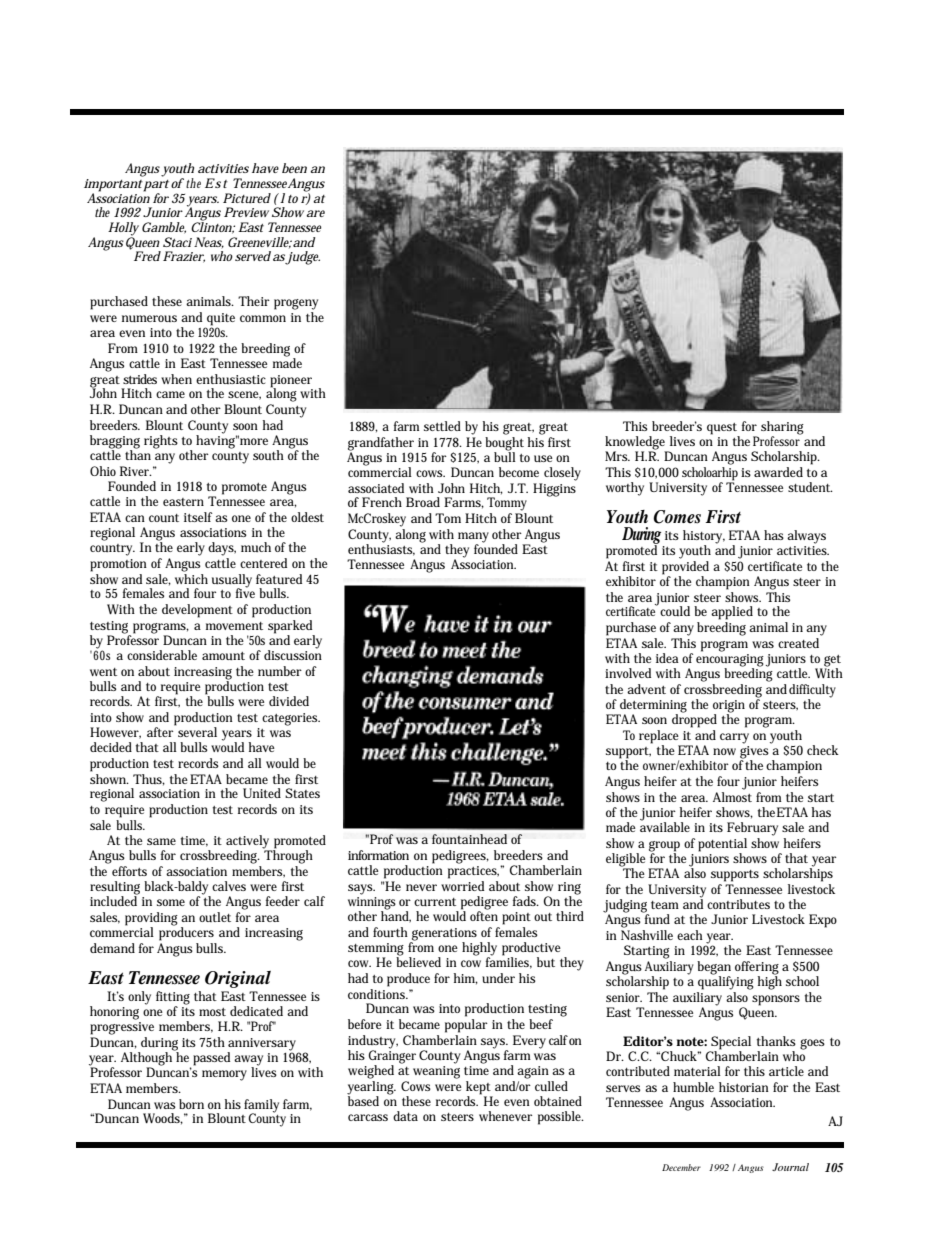 The image size is (952, 1233). Describe the element at coordinates (164, 228) in the screenshot. I see `Gamble` at that location.
